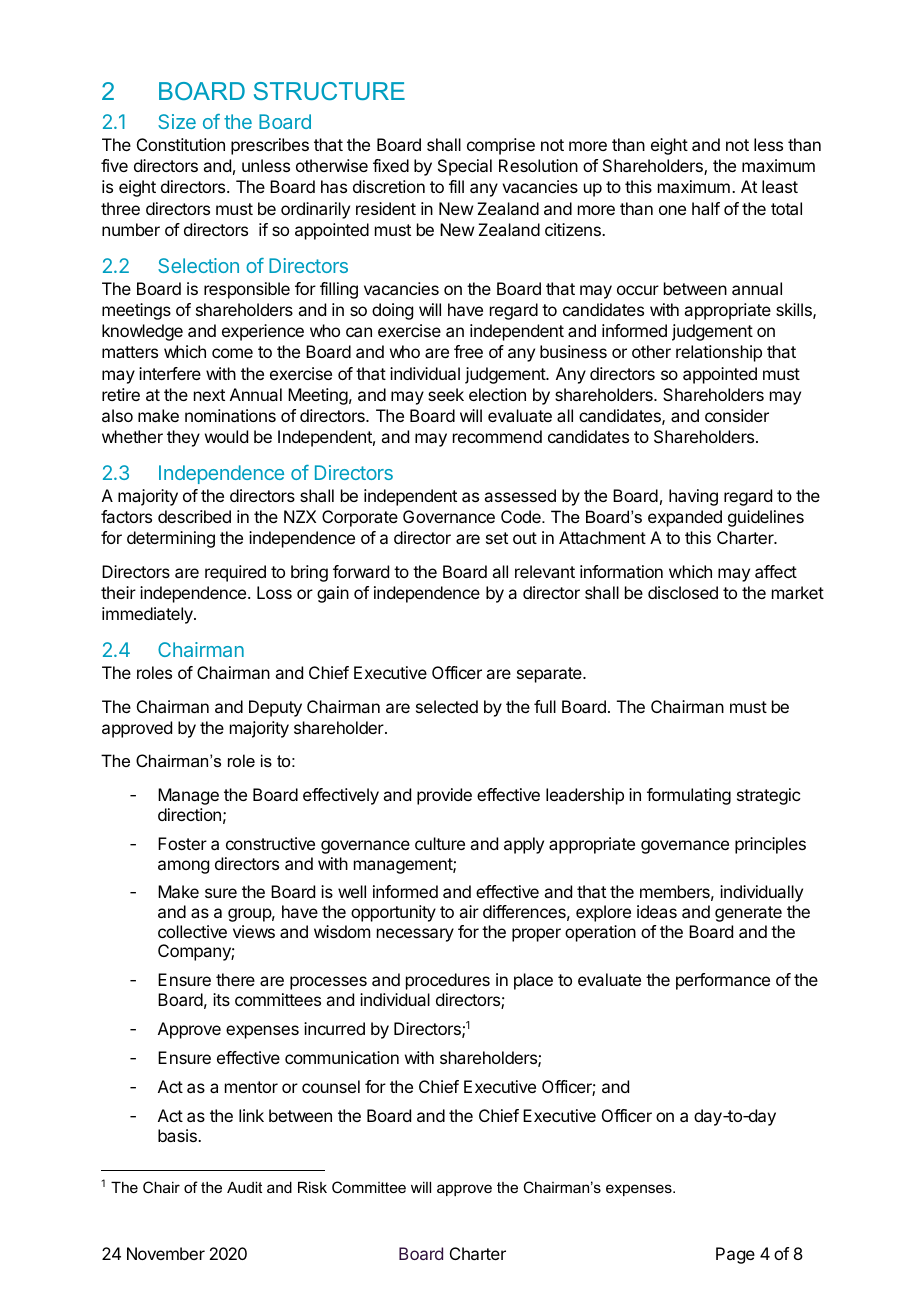  I want to click on selected, so click(447, 706).
